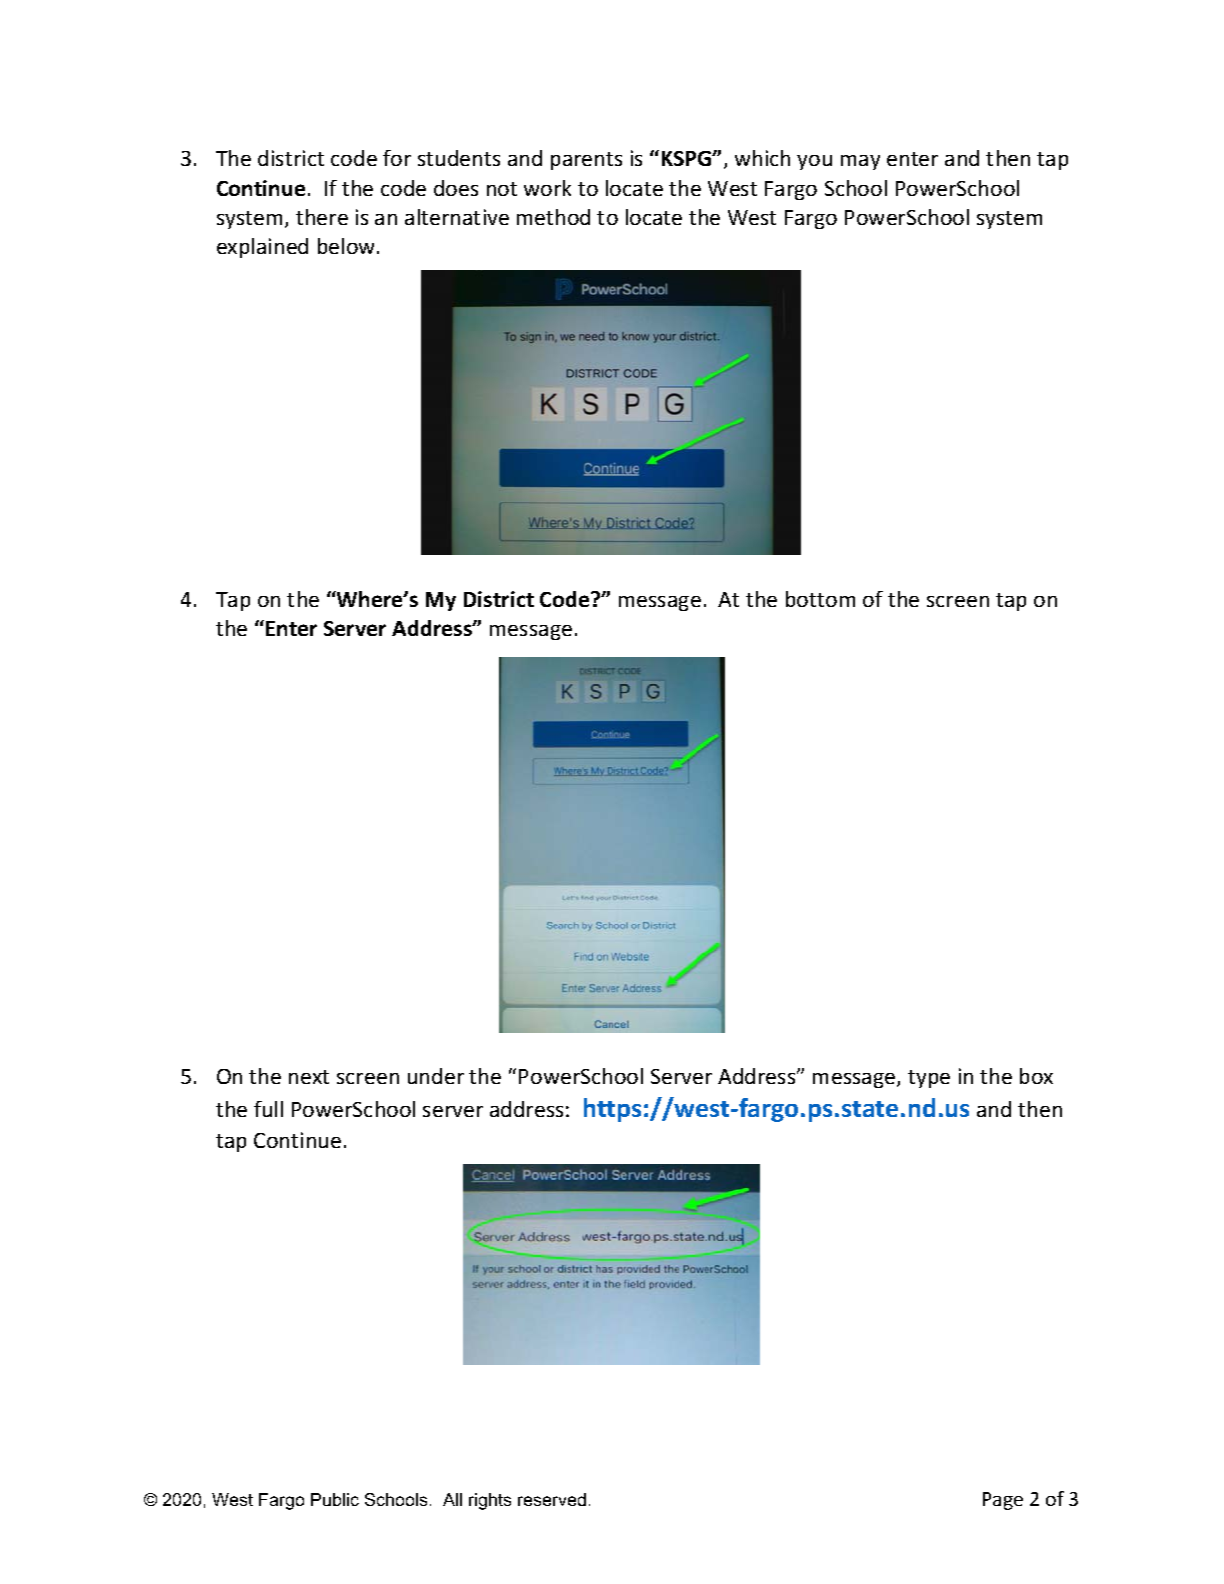 The width and height of the screenshot is (1224, 1584). Describe the element at coordinates (322, 217) in the screenshot. I see `there` at that location.
